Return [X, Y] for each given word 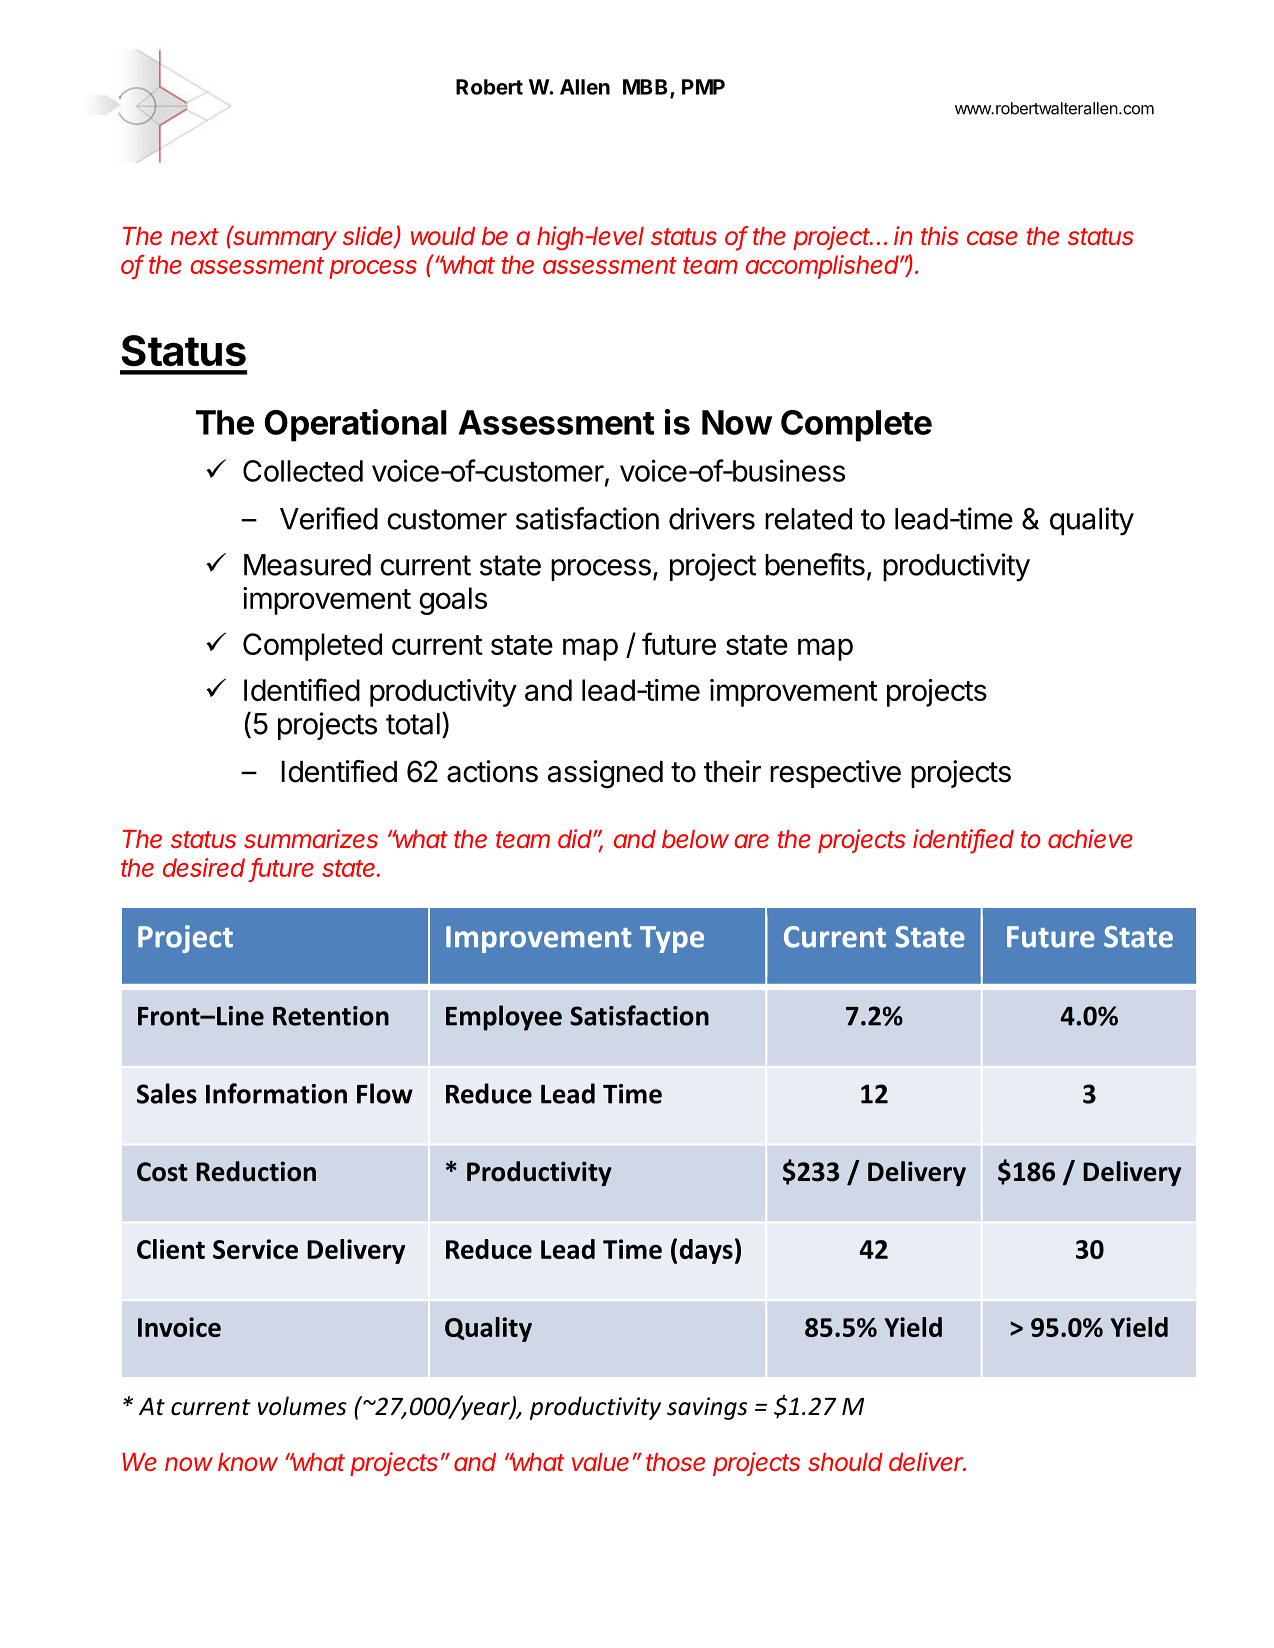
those [675, 1462]
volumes [302, 1406]
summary [285, 240]
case [992, 238]
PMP [703, 87]
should [845, 1462]
